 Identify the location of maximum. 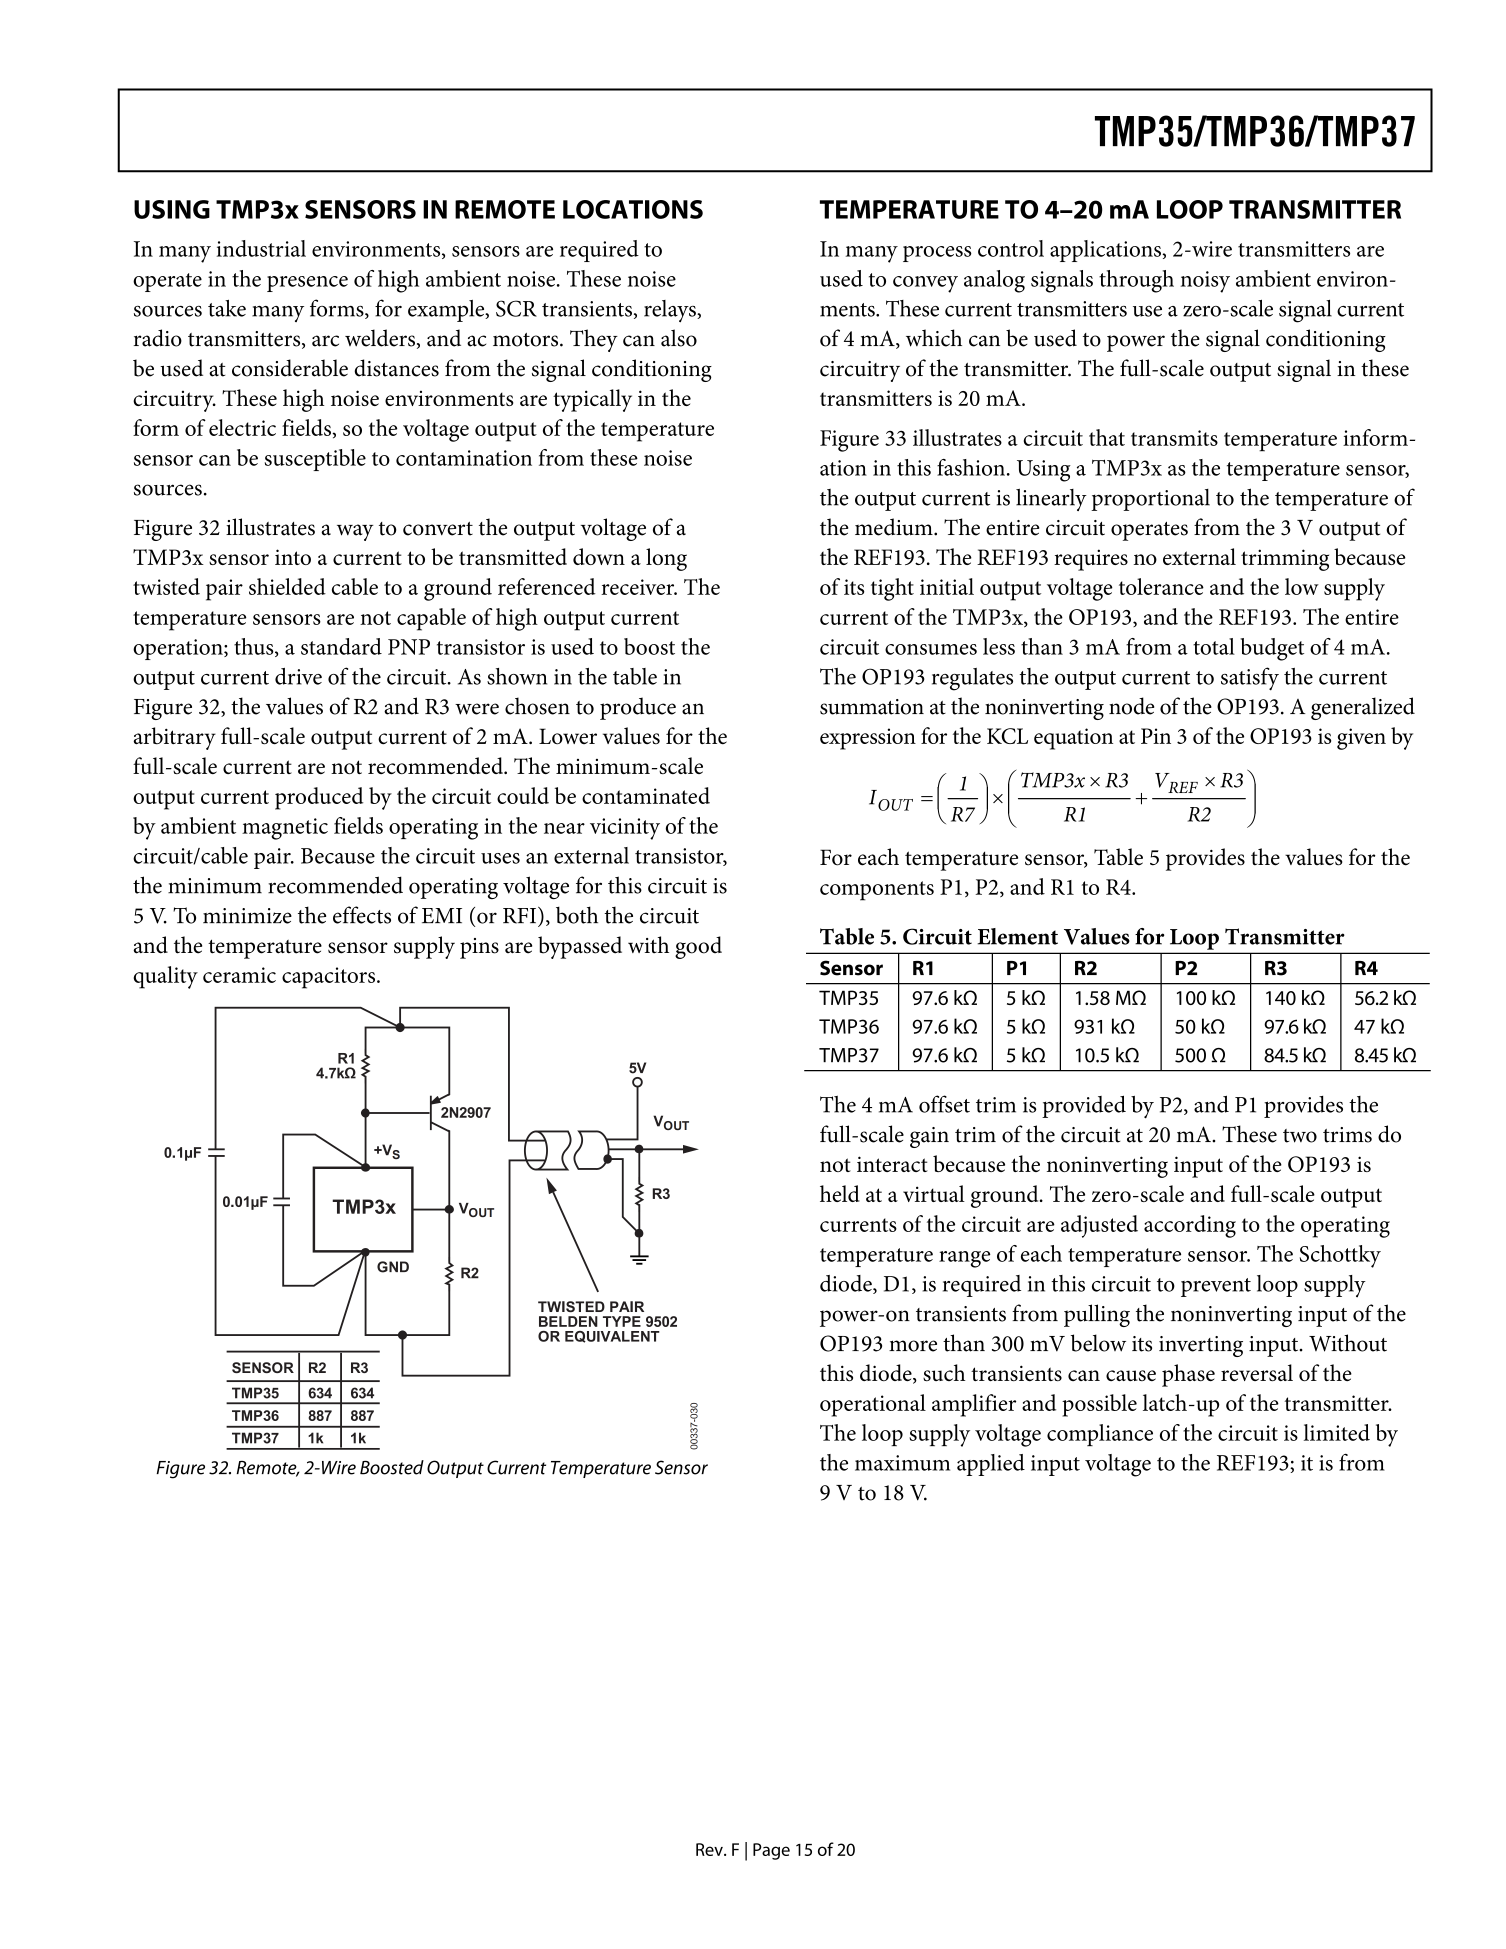
(902, 1463).
